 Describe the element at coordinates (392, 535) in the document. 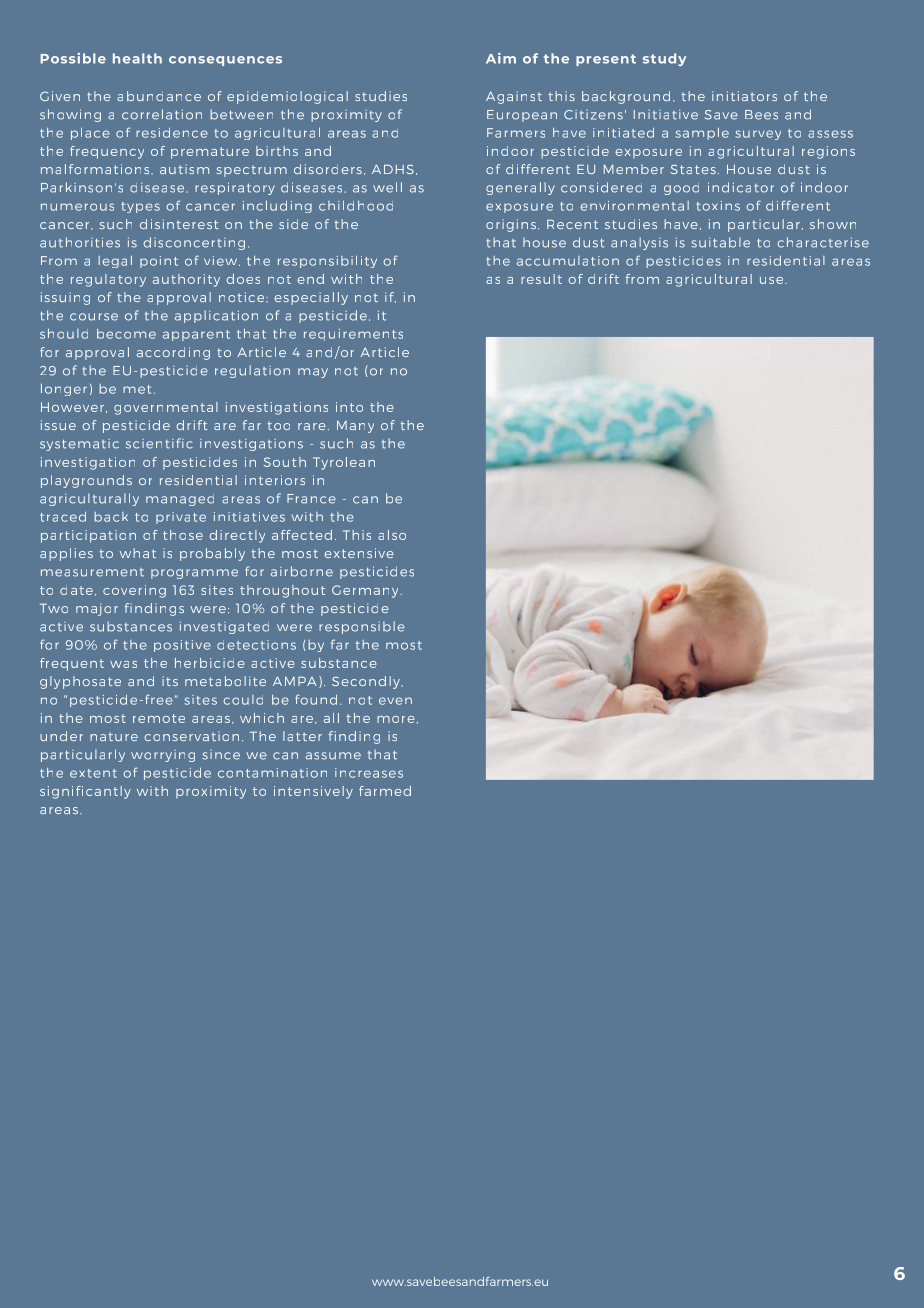

I see `also` at that location.
